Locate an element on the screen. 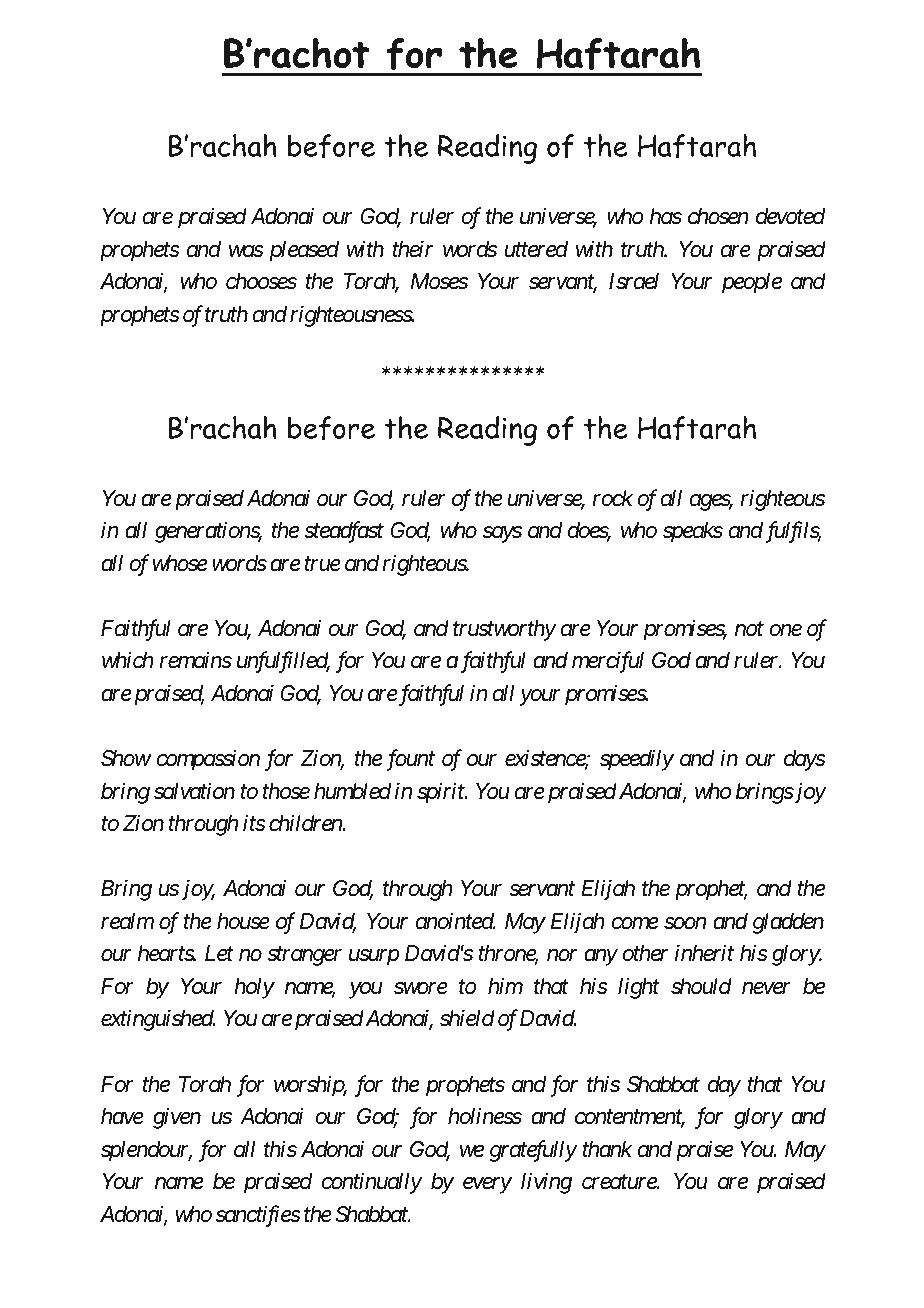 This screenshot has height=1308, width=924. salvation is located at coordinates (194, 791).
